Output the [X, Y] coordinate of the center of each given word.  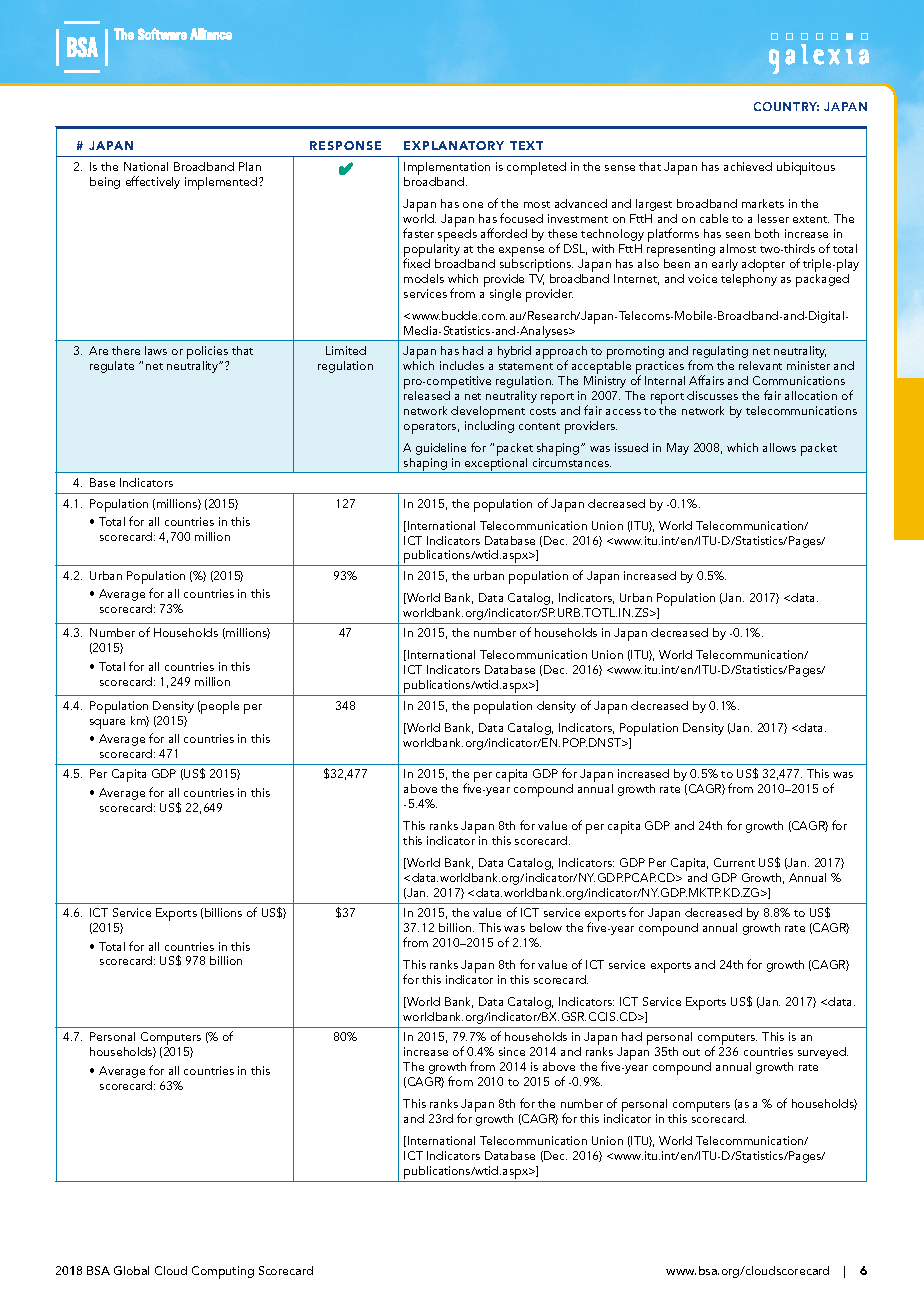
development [488, 412]
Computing [223, 1272]
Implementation [447, 170]
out [691, 1052]
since [512, 1051]
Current [734, 862]
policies [208, 354]
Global [131, 1270]
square [107, 724]
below [546, 927]
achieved [748, 166]
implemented [222, 183]
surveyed [823, 1053]
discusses [712, 395]
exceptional [496, 464]
